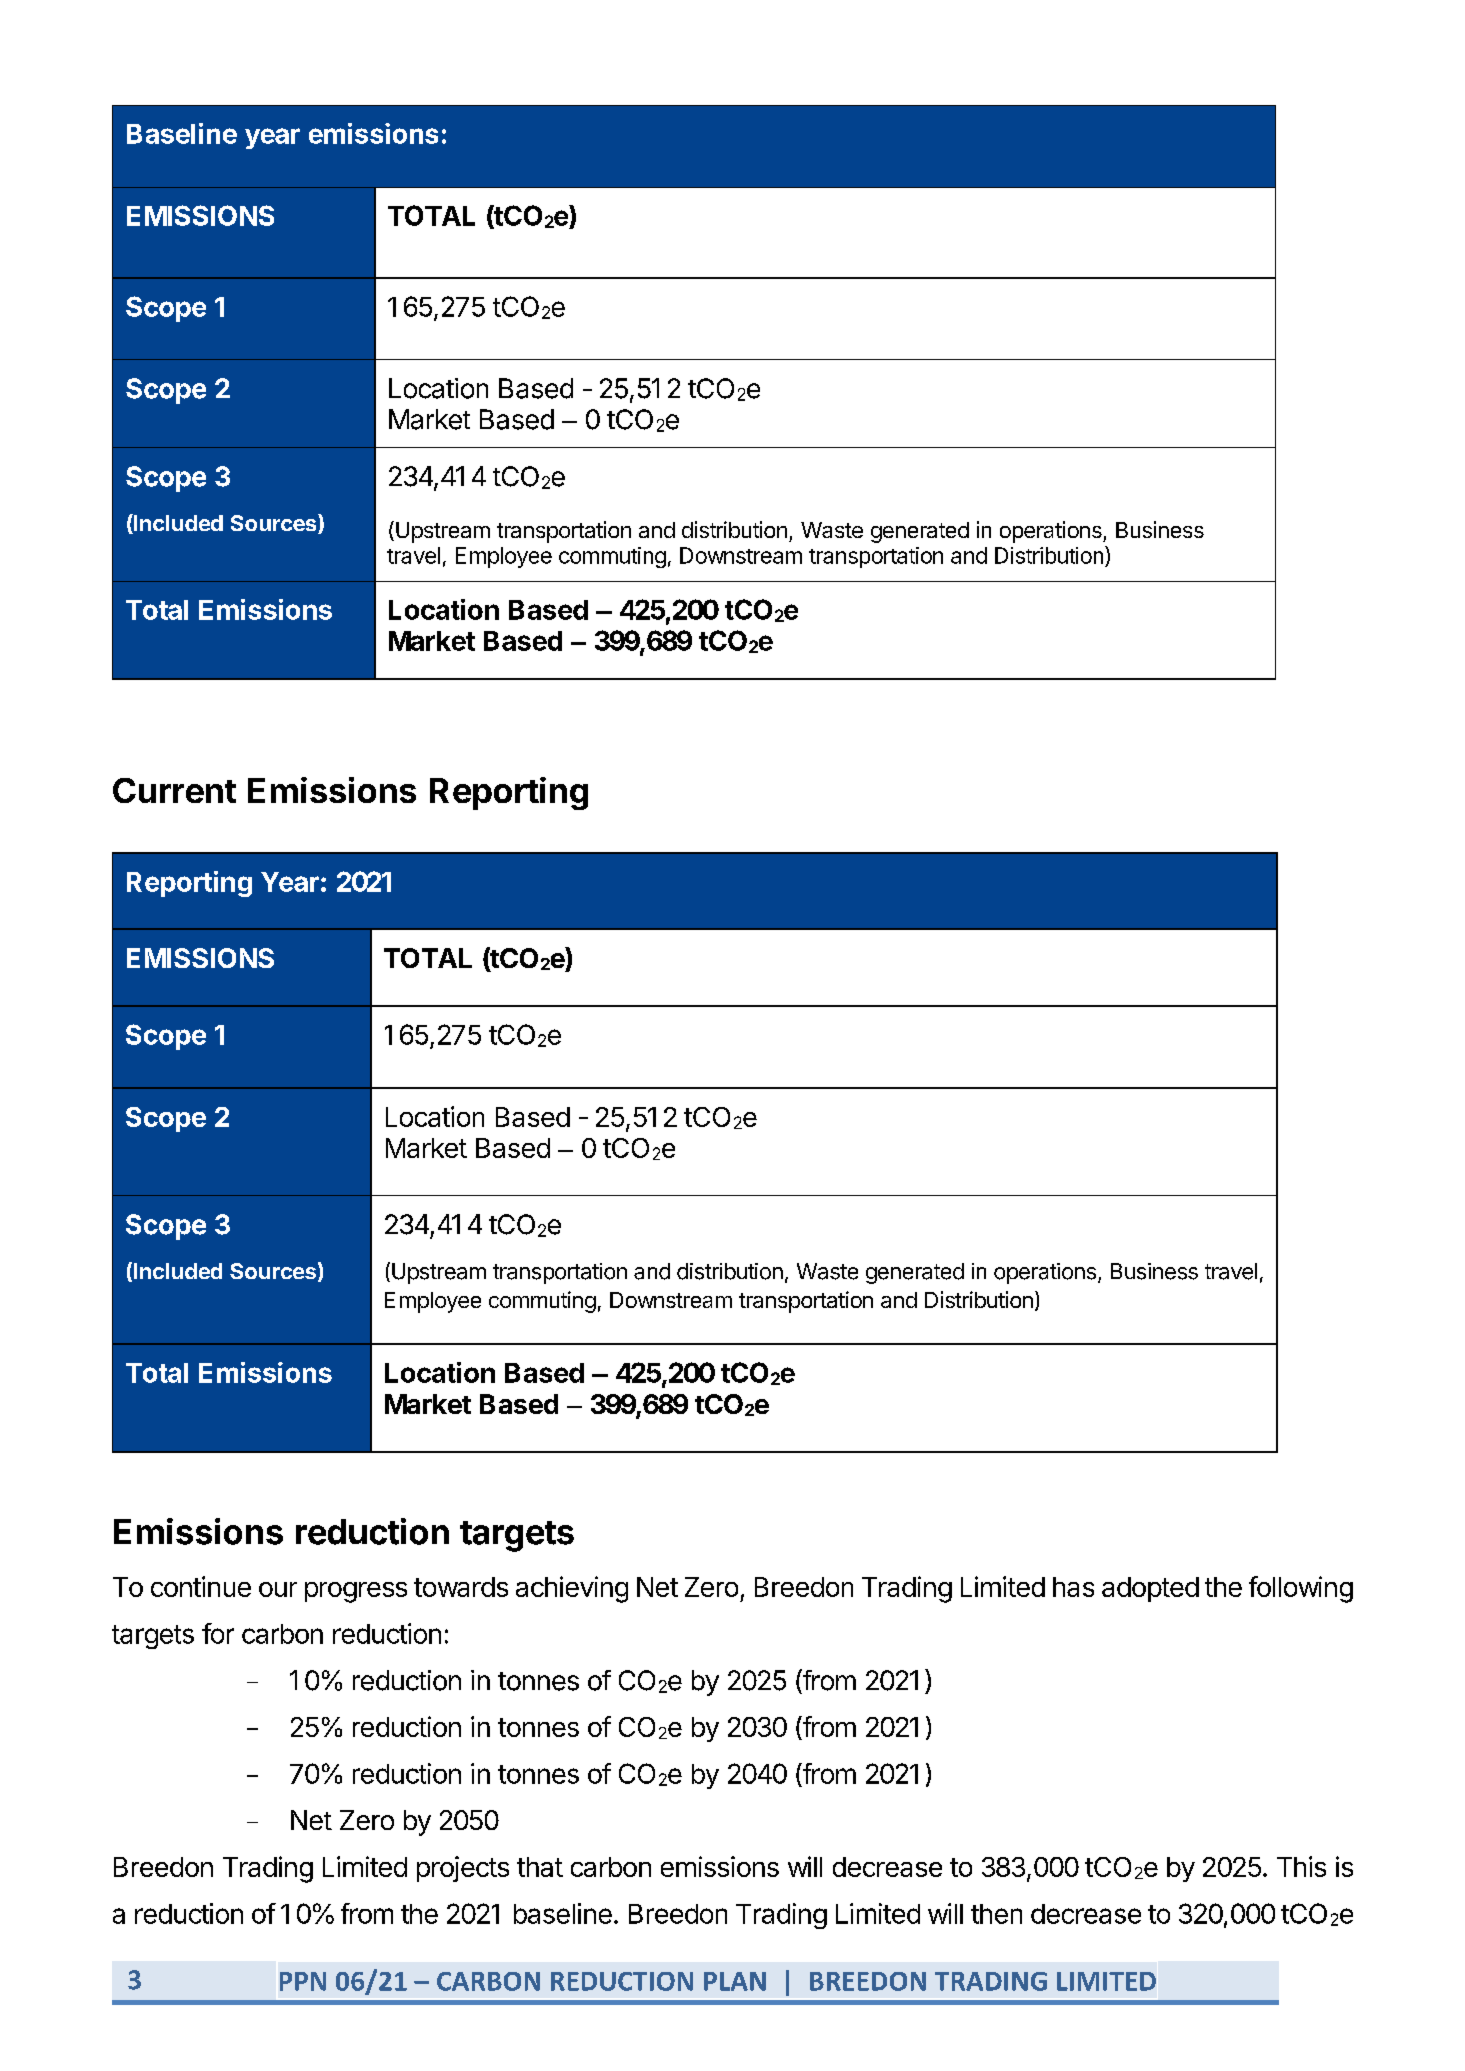 Image resolution: width=1465 pixels, height=2071 pixels. What do you see at coordinates (572, 1589) in the screenshot?
I see `achieving` at bounding box center [572, 1589].
